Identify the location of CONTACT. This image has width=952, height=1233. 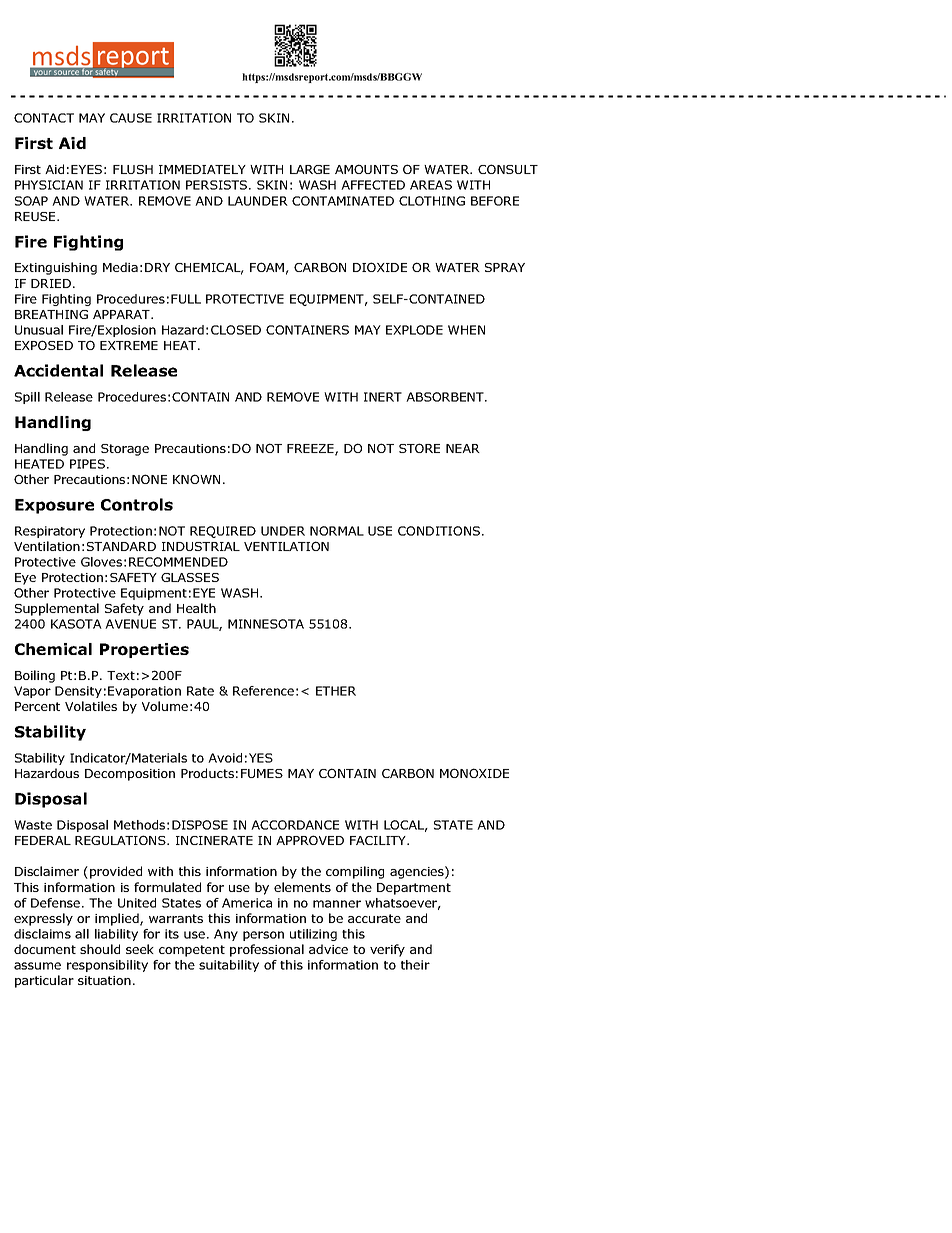
(44, 118).
